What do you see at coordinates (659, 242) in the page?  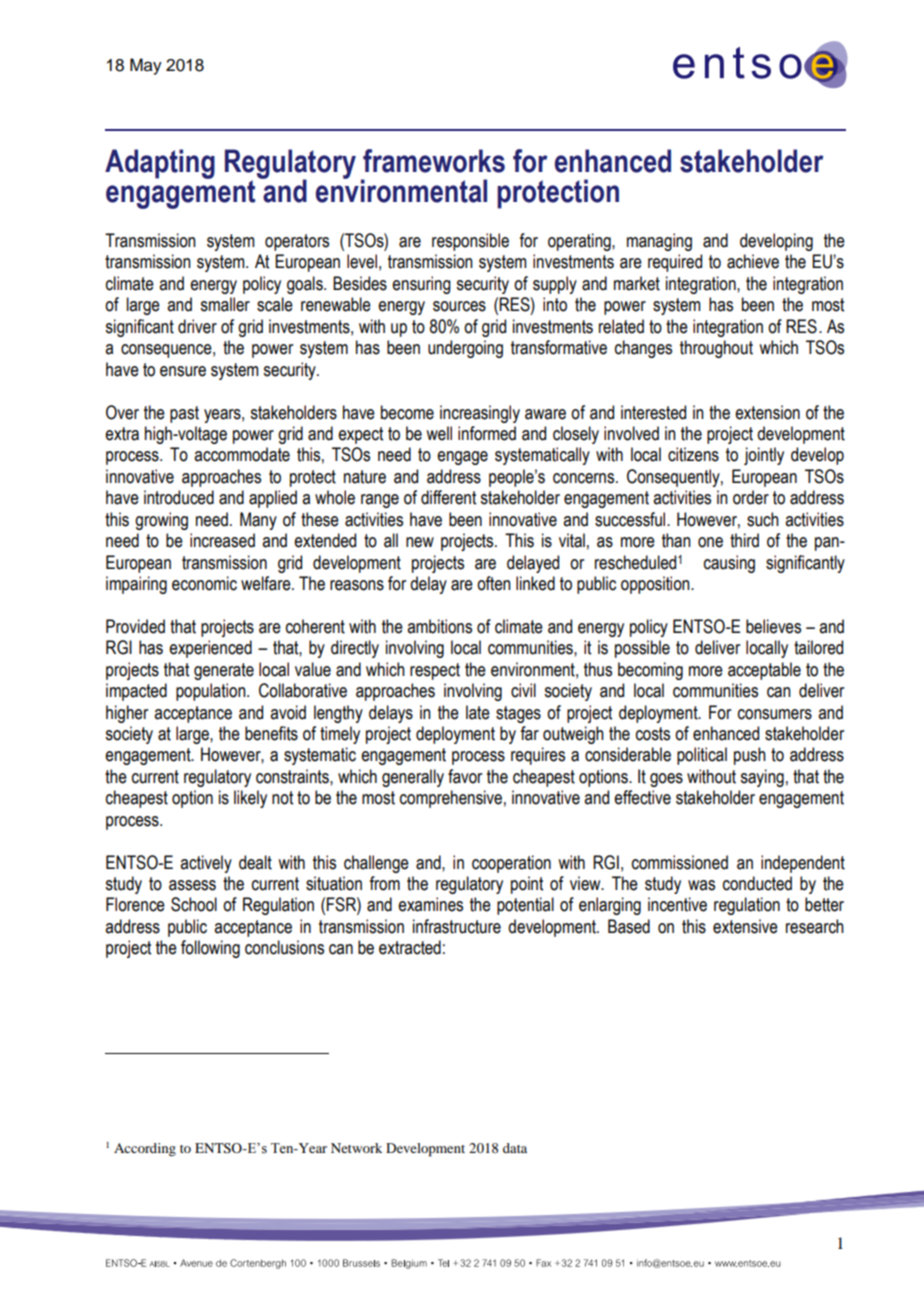 I see `managing` at bounding box center [659, 242].
